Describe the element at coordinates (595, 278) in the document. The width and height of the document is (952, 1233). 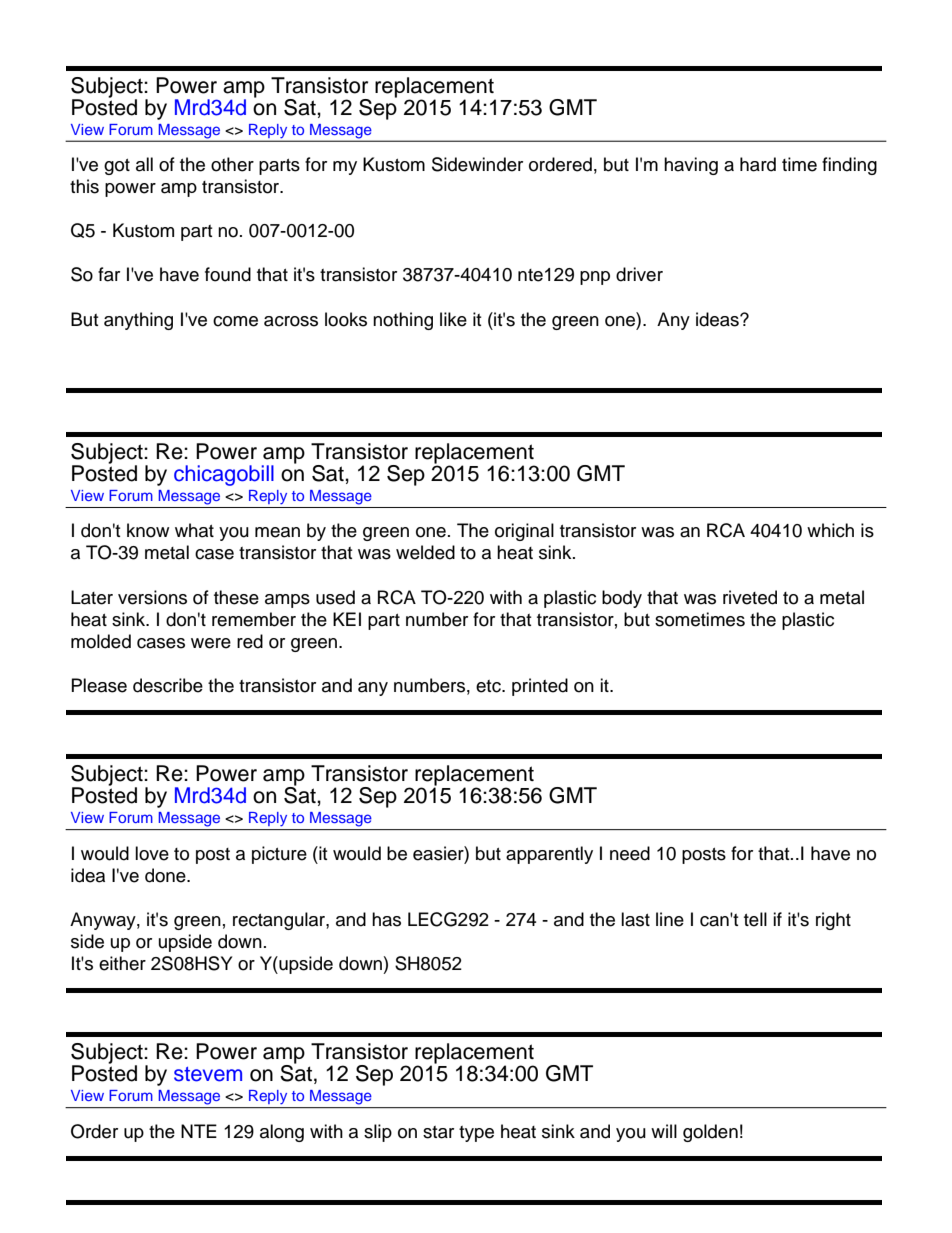
I see `pnp` at that location.
